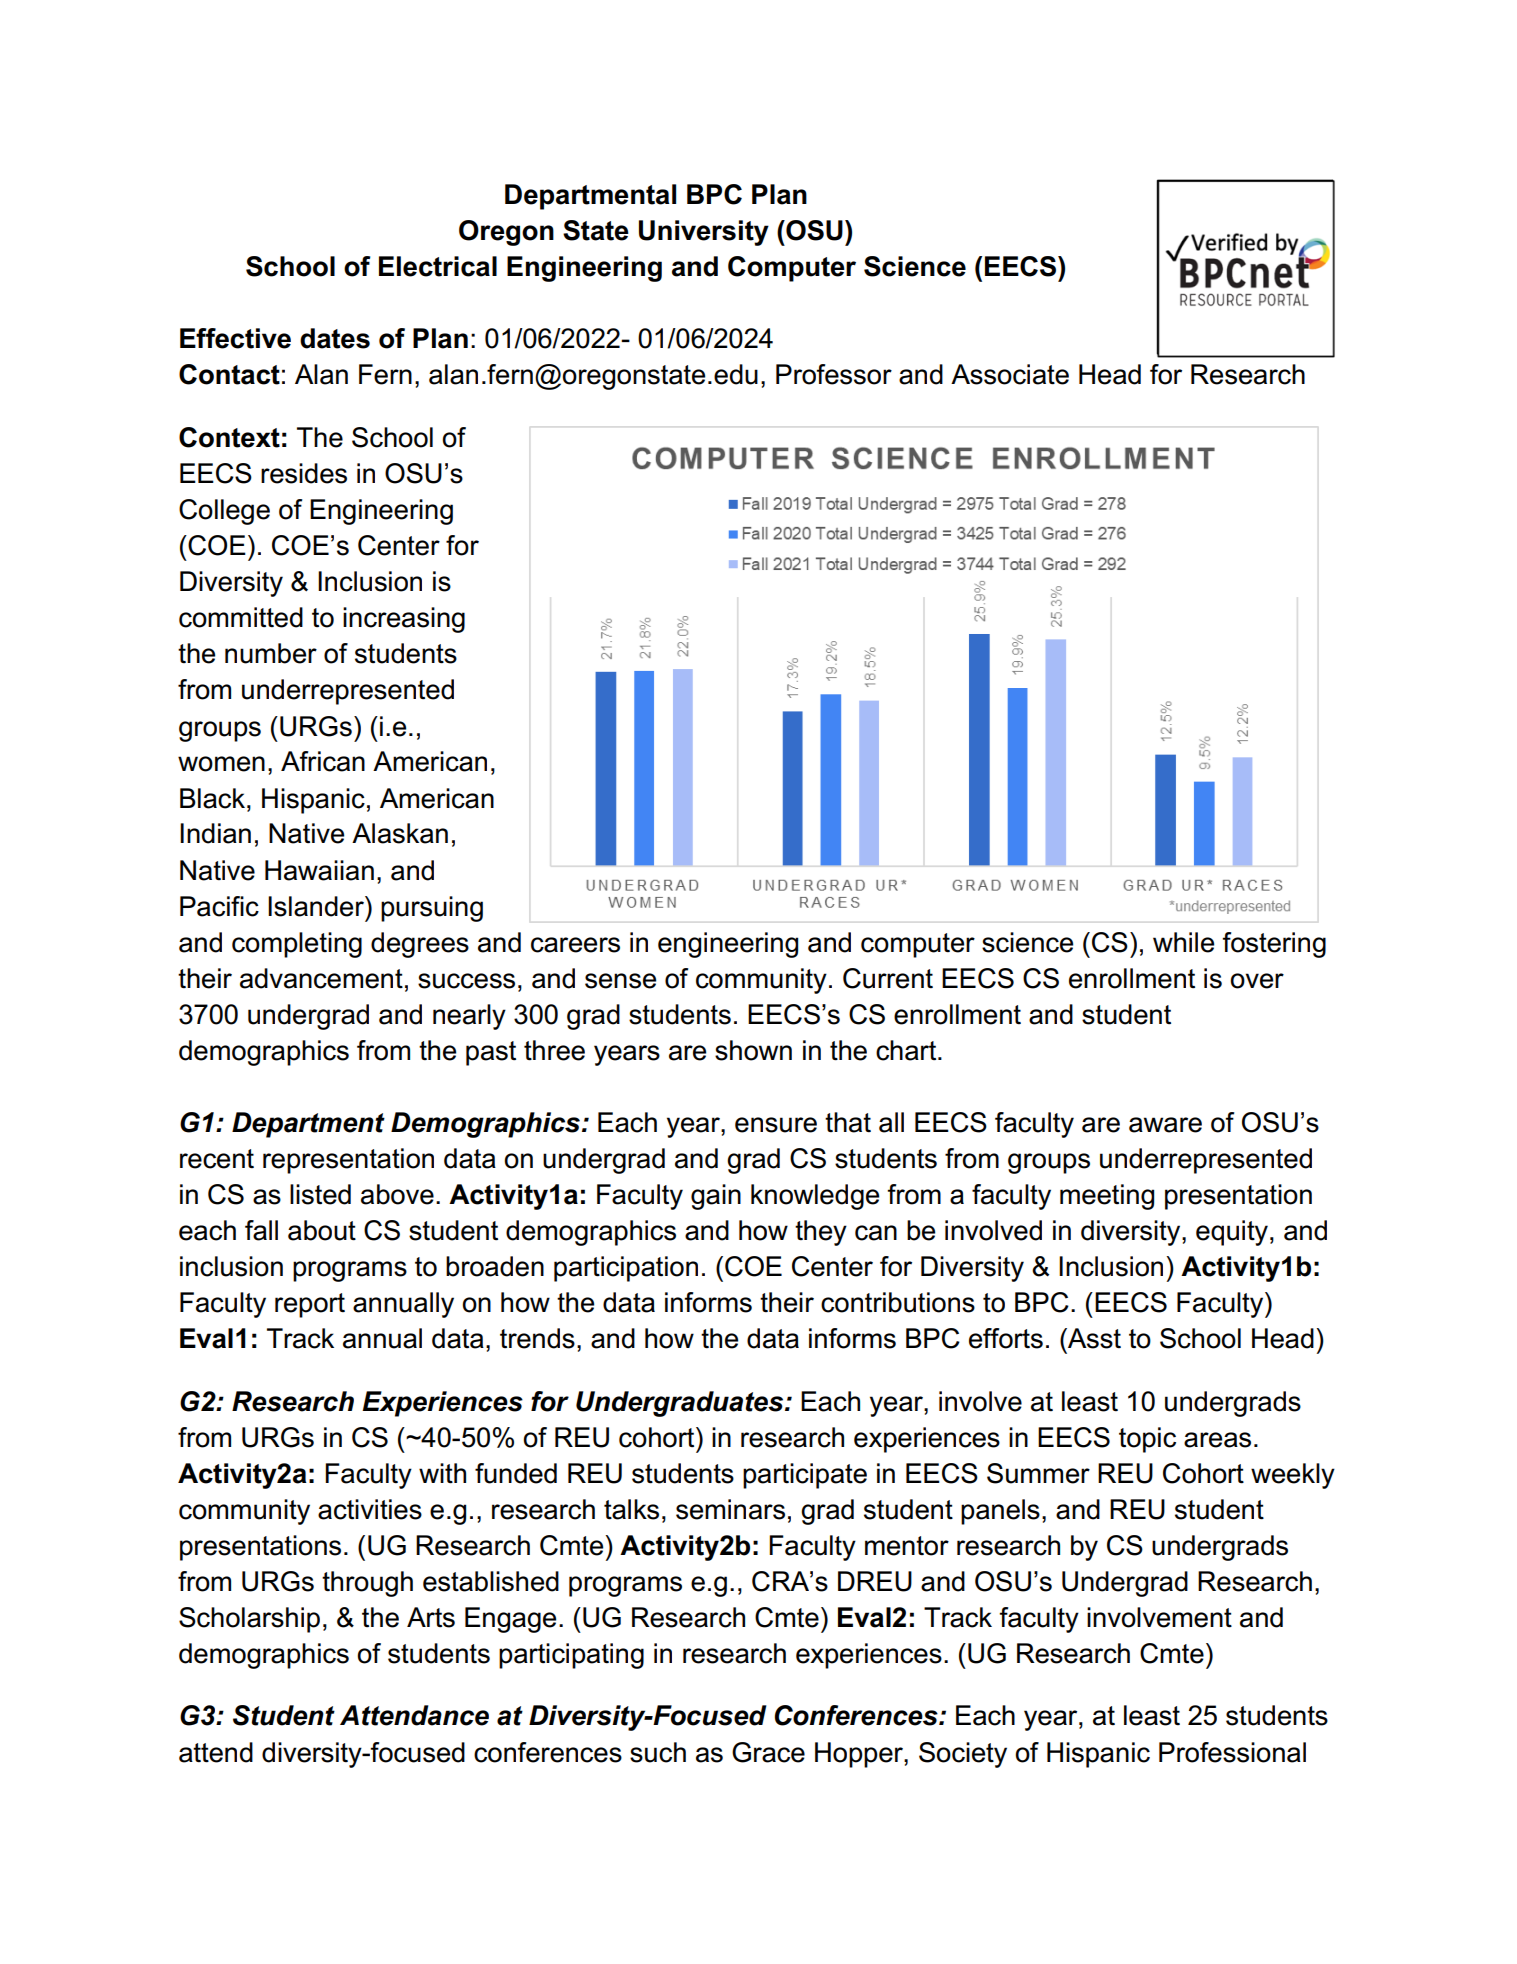  I want to click on while, so click(1183, 942).
